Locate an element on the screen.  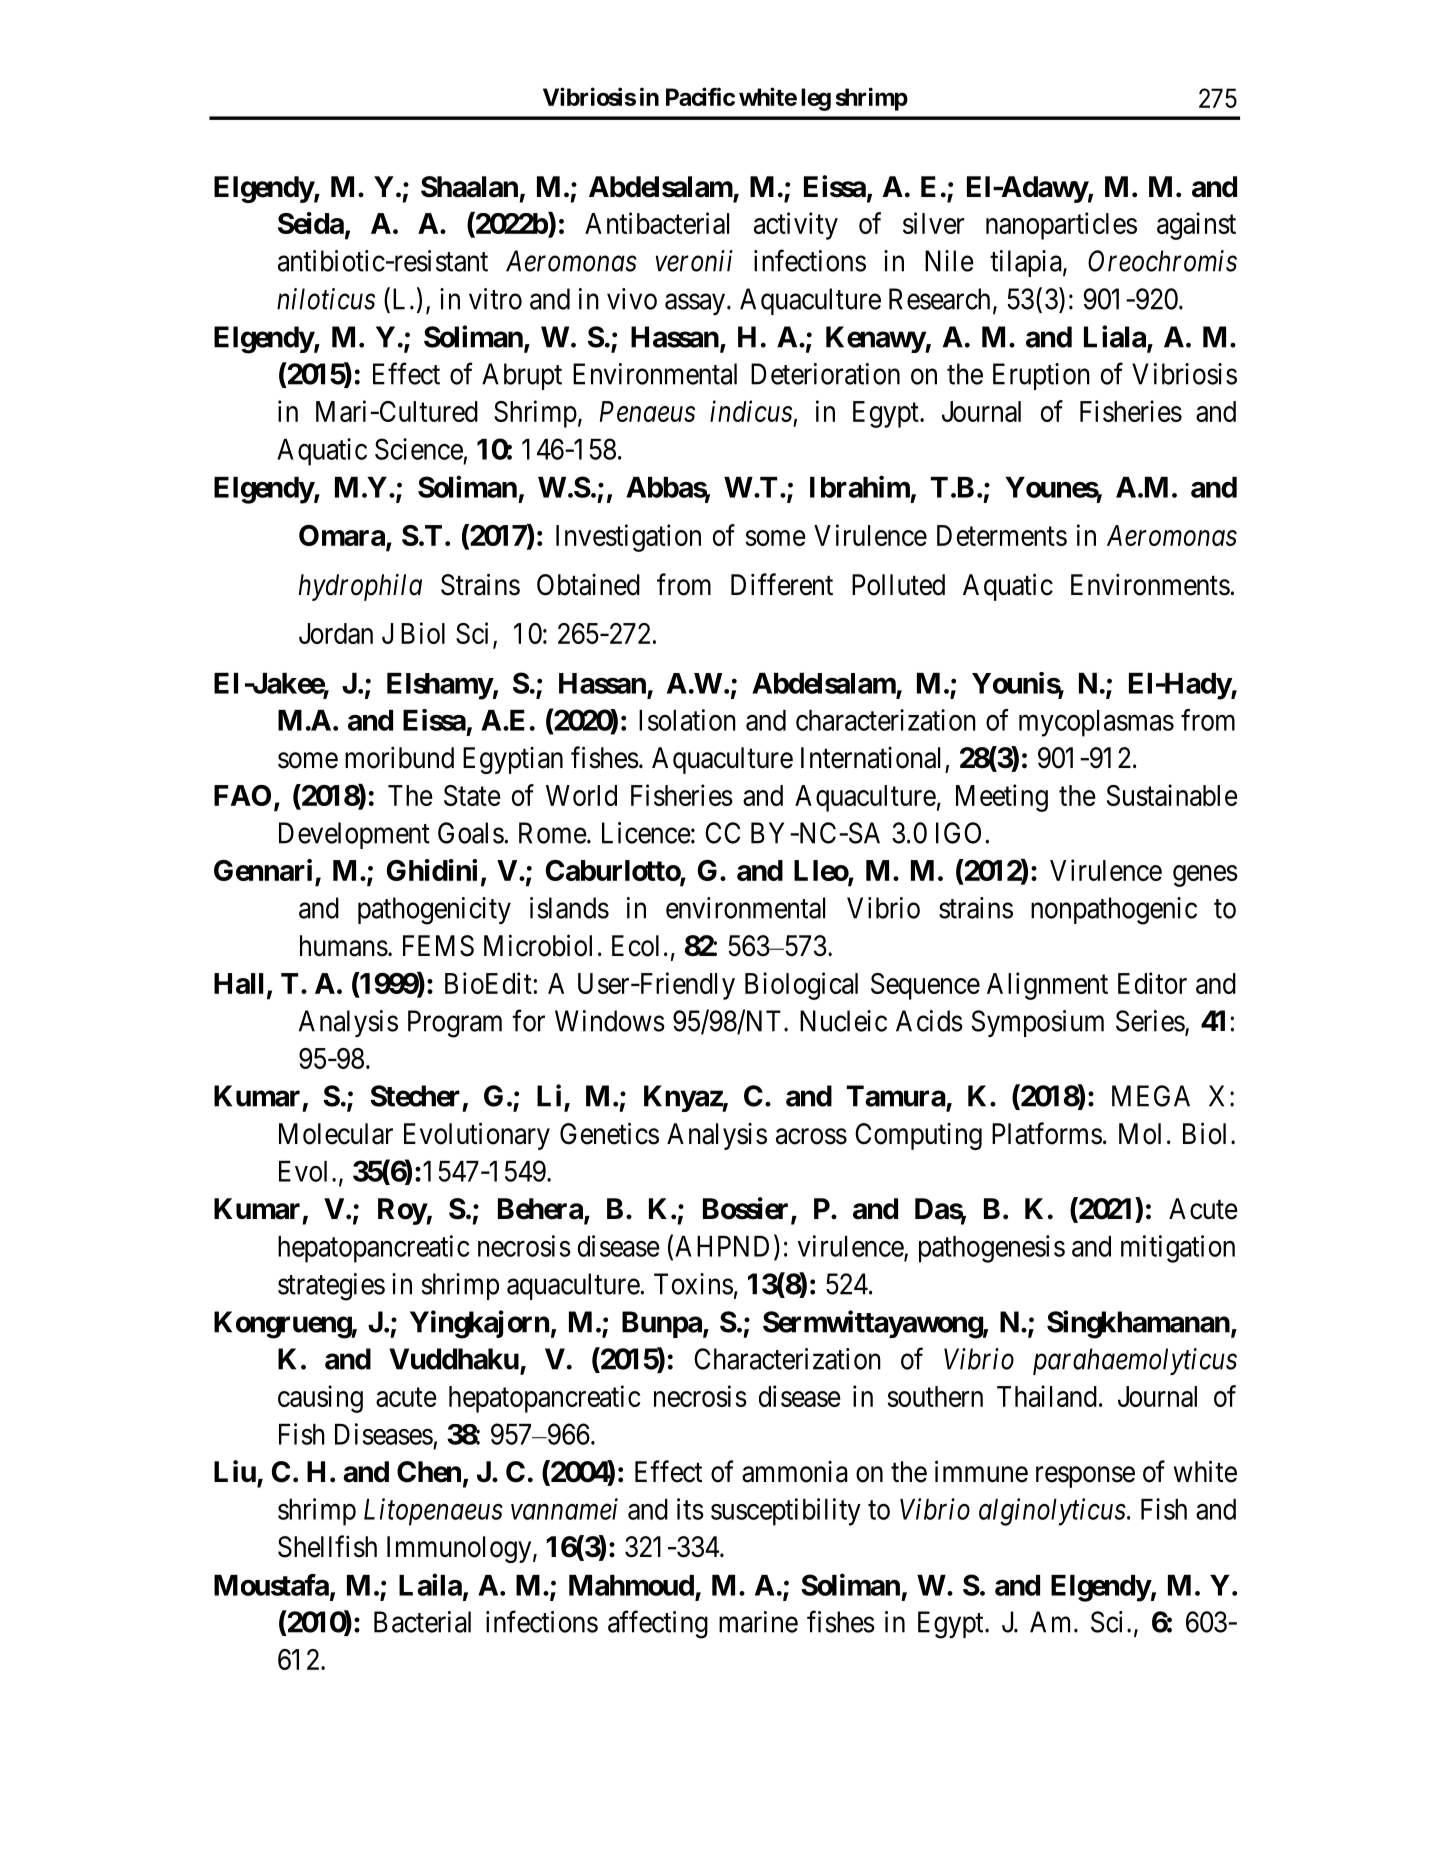
response is located at coordinates (1085, 1477).
